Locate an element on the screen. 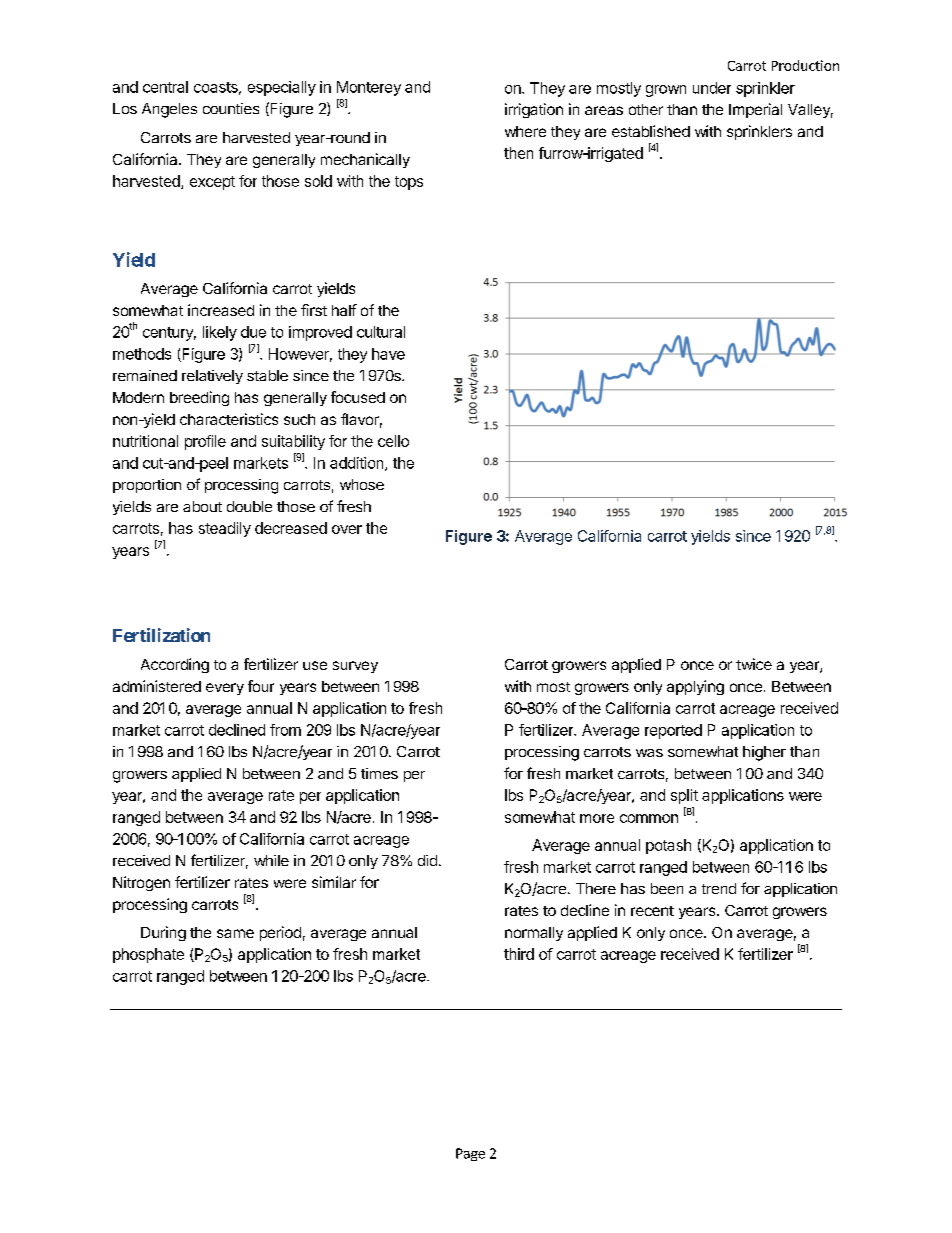 Image resolution: width=952 pixels, height=1233 pixels. twice is located at coordinates (754, 664).
